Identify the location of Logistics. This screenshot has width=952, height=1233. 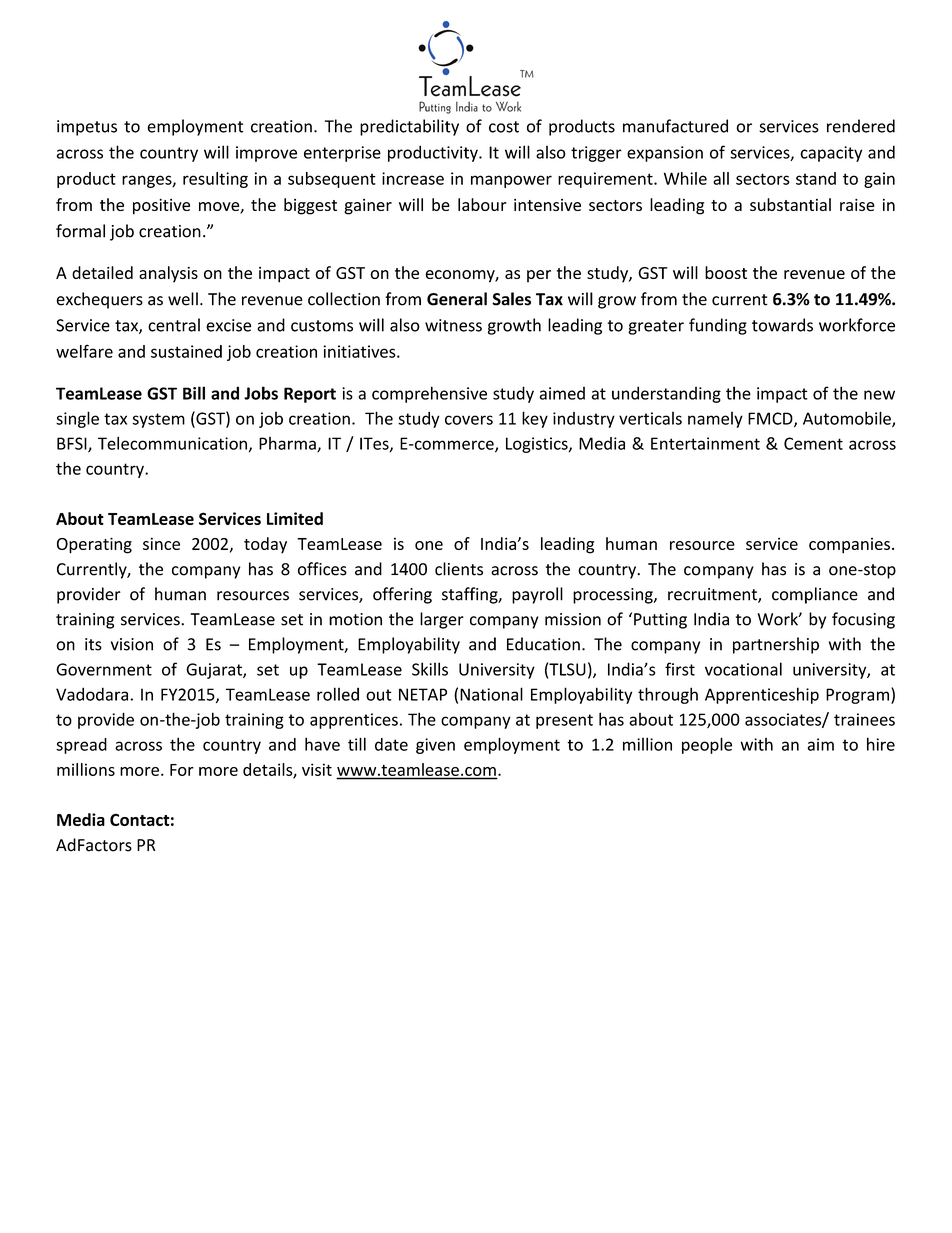
(538, 445).
